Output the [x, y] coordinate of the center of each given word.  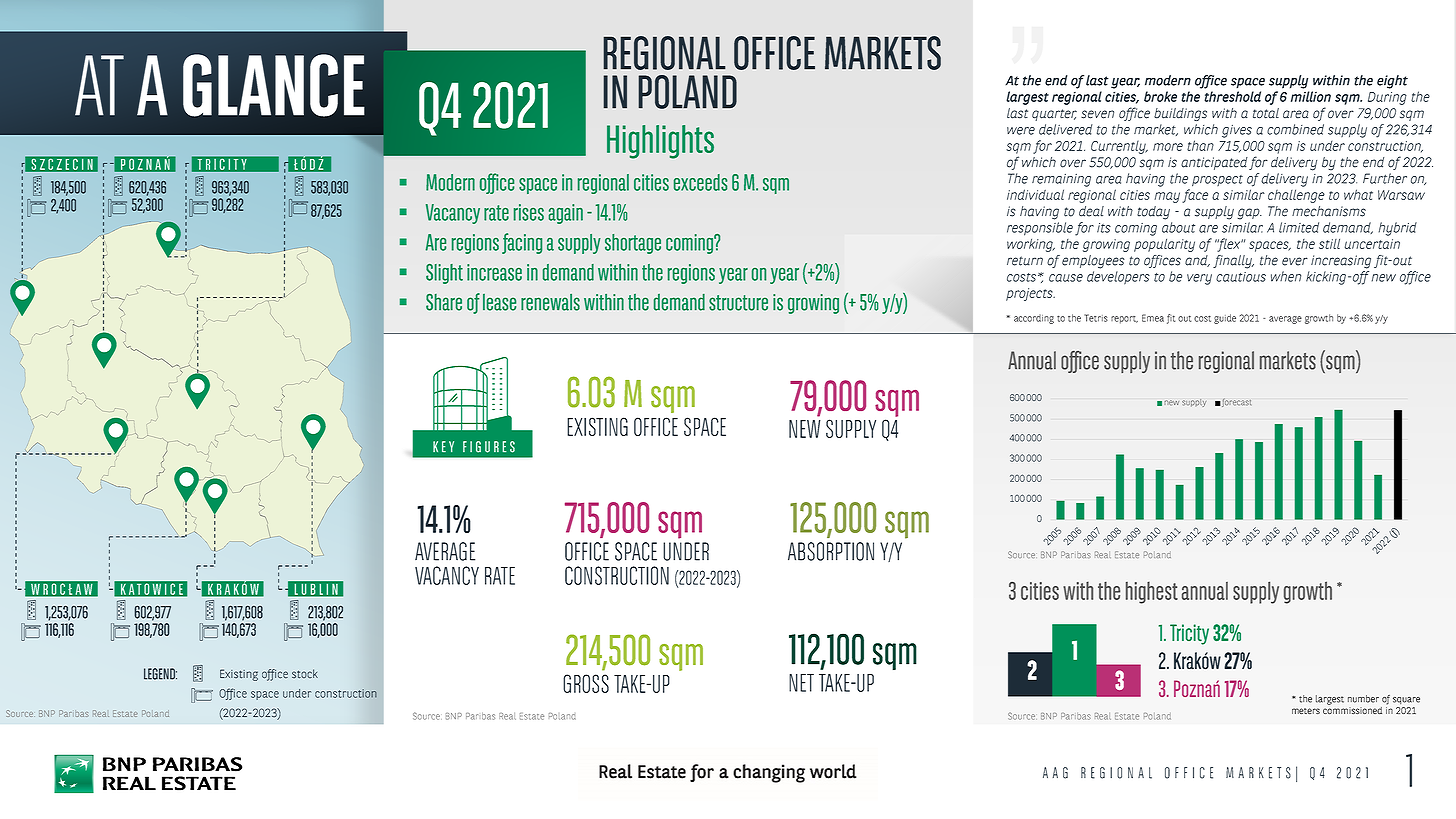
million [1311, 96]
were [1021, 131]
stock [305, 673]
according [1034, 319]
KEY [443, 446]
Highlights [660, 142]
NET [801, 683]
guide [1225, 319]
